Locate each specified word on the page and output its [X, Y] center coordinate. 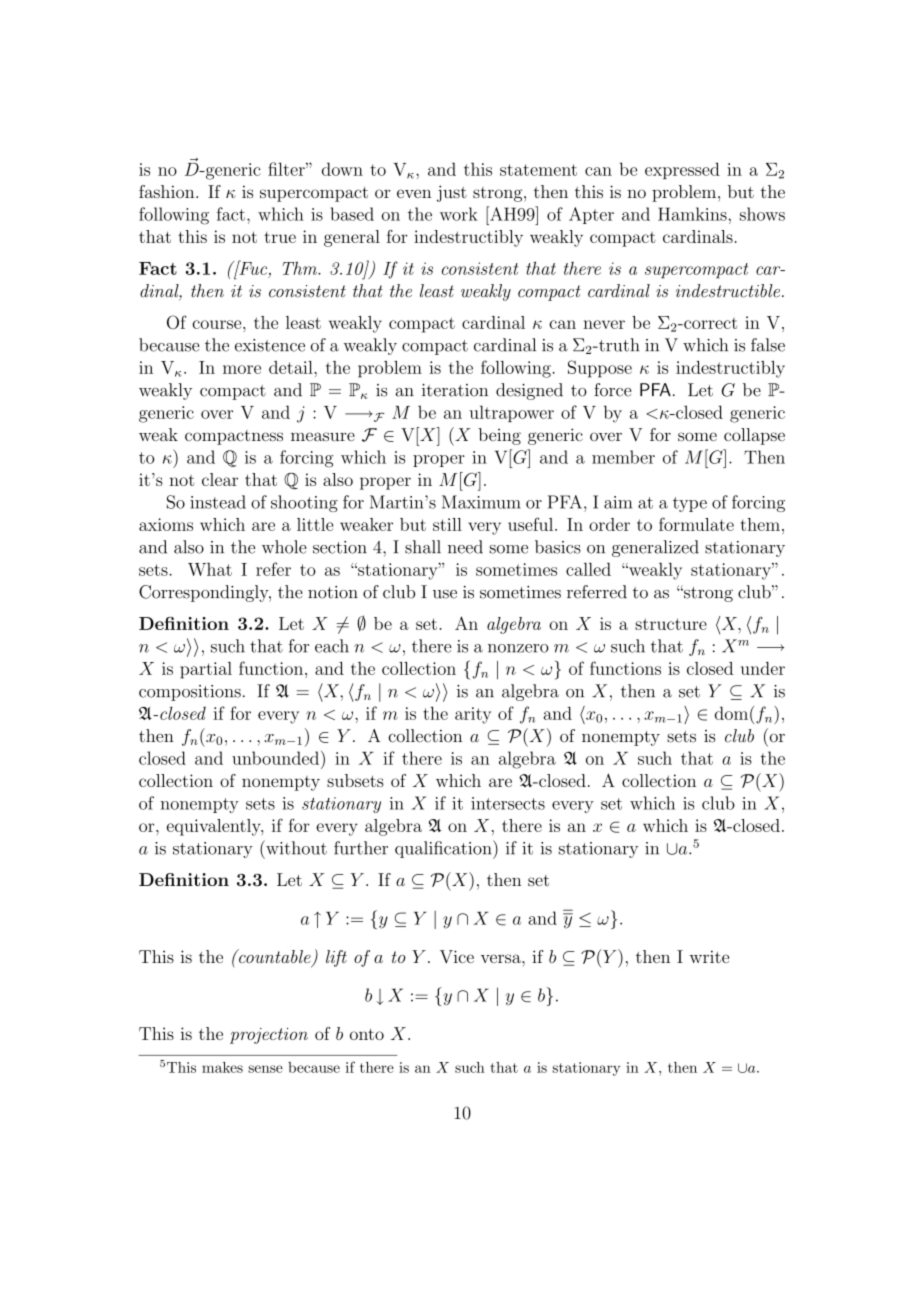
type [690, 504]
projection [269, 1036]
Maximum [481, 502]
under [763, 668]
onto [367, 1034]
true [280, 237]
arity [473, 715]
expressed [682, 170]
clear [220, 479]
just [452, 193]
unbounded [277, 758]
